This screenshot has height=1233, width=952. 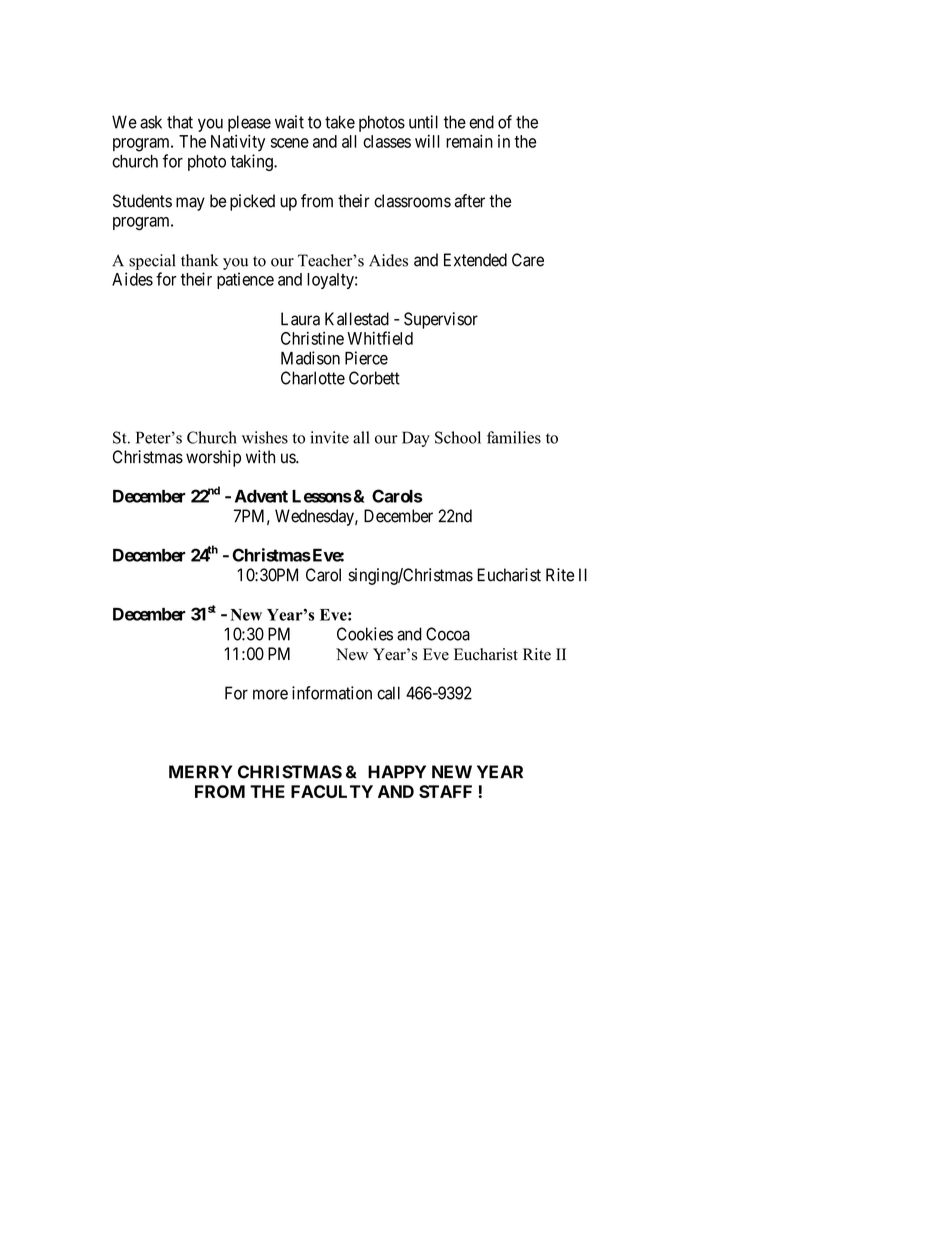 What do you see at coordinates (180, 122) in the screenshot?
I see `that` at bounding box center [180, 122].
